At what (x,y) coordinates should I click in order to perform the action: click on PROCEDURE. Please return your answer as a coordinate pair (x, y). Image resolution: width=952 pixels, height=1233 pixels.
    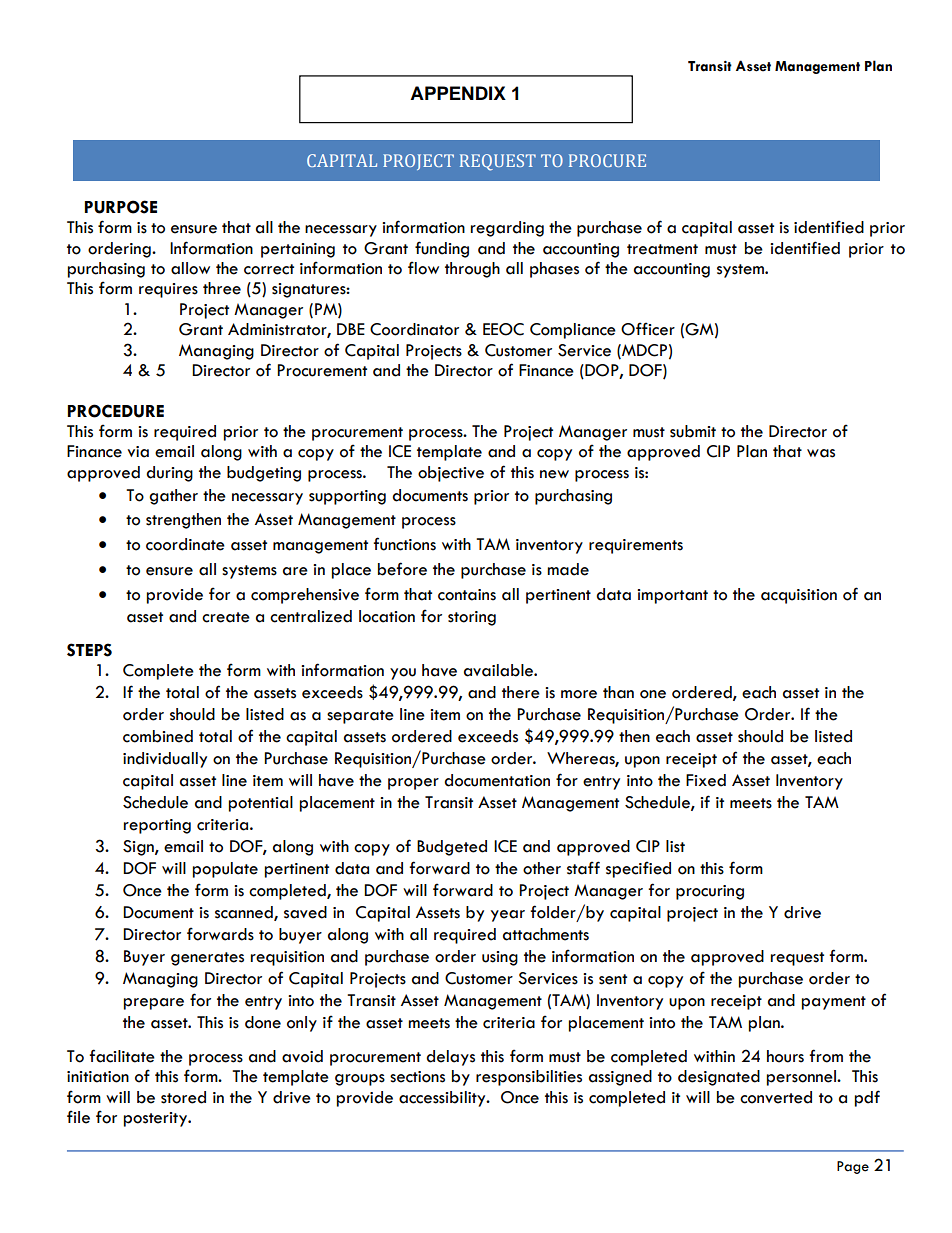
    Looking at the image, I should click on (116, 411).
